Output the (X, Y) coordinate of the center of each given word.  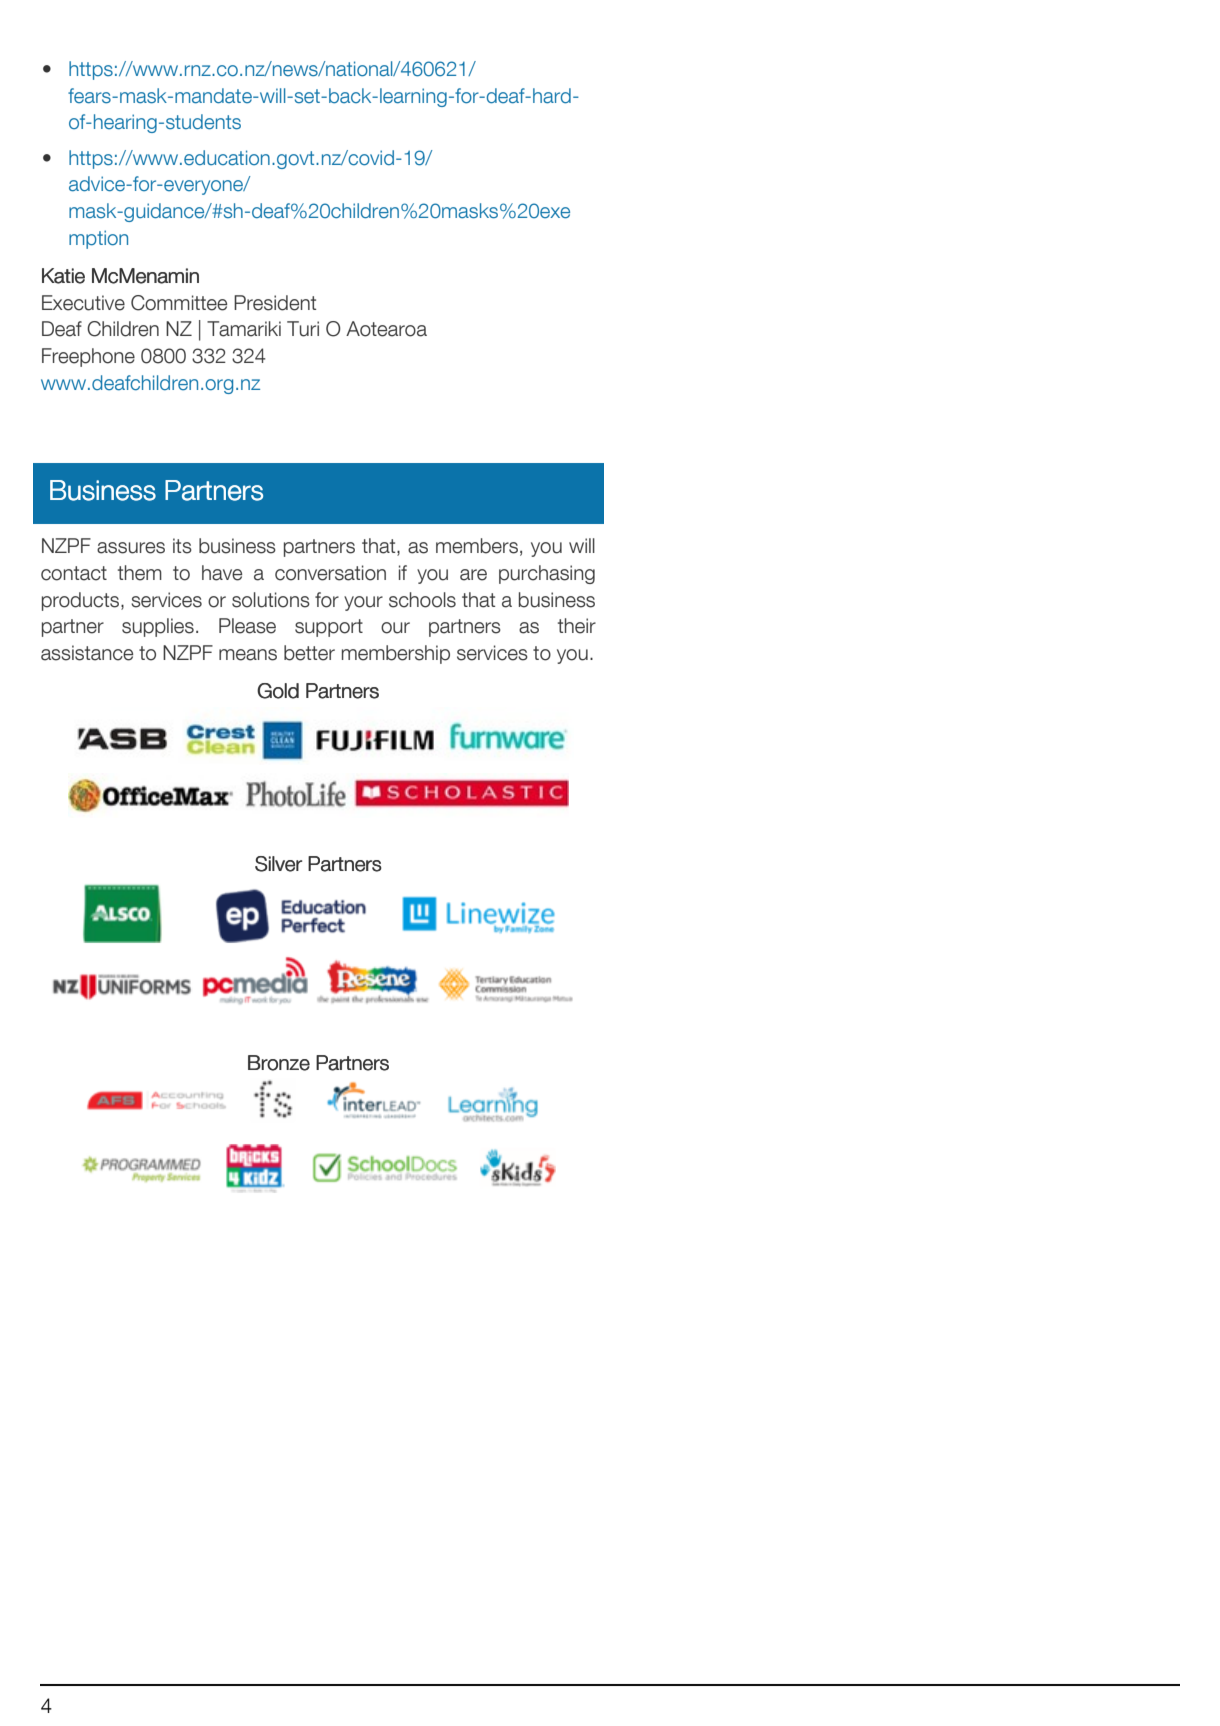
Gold (278, 691)
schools (422, 600)
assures (131, 548)
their (577, 626)
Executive (83, 303)
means (248, 655)
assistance (87, 653)
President (275, 303)
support (329, 628)
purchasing (547, 574)
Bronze (279, 1063)
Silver (278, 864)
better (309, 653)
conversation (330, 573)
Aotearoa (386, 329)
